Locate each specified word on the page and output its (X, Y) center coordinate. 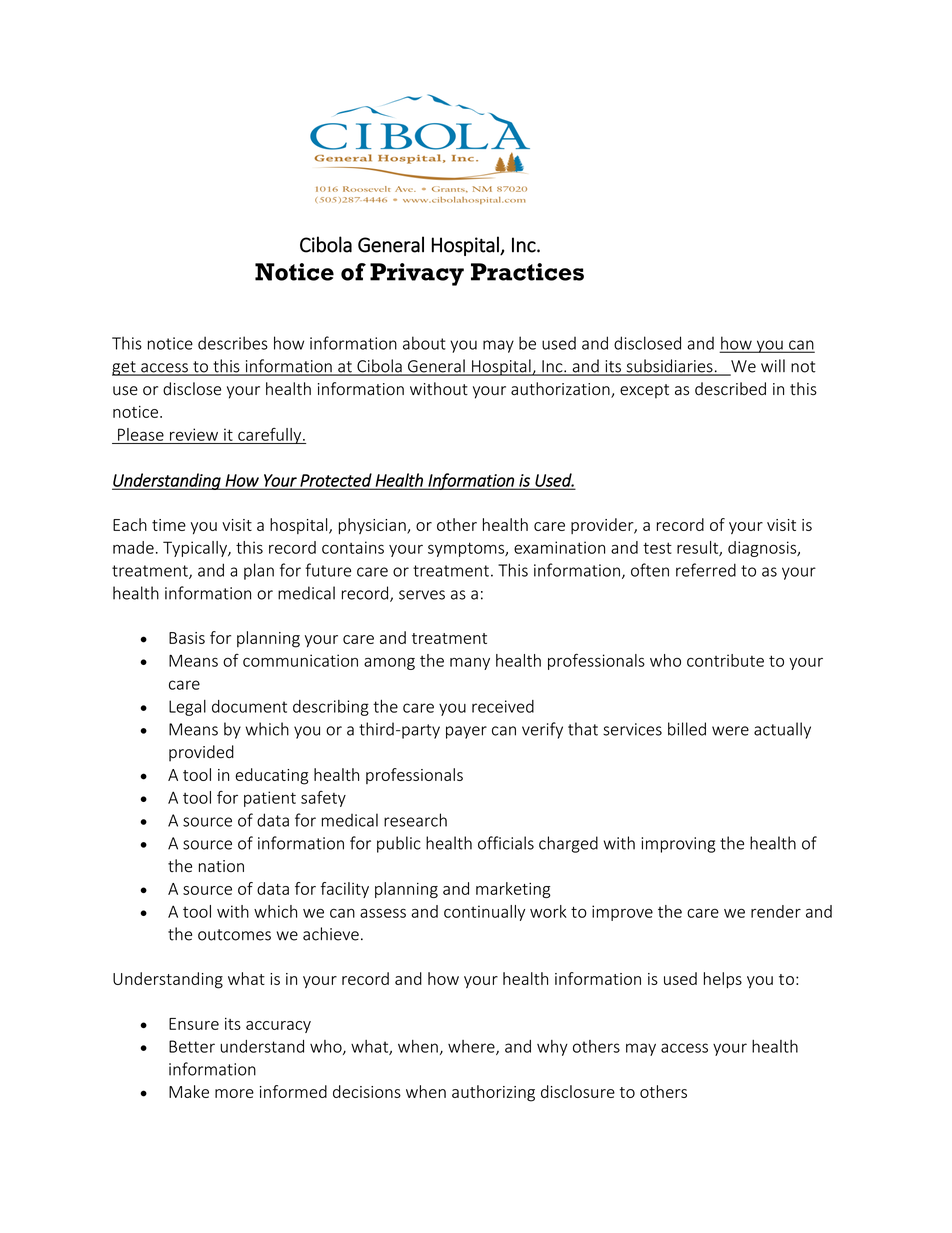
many (470, 663)
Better (192, 1046)
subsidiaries (669, 367)
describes (233, 343)
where (472, 1047)
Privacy (417, 274)
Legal (187, 708)
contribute (725, 660)
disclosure (578, 1091)
